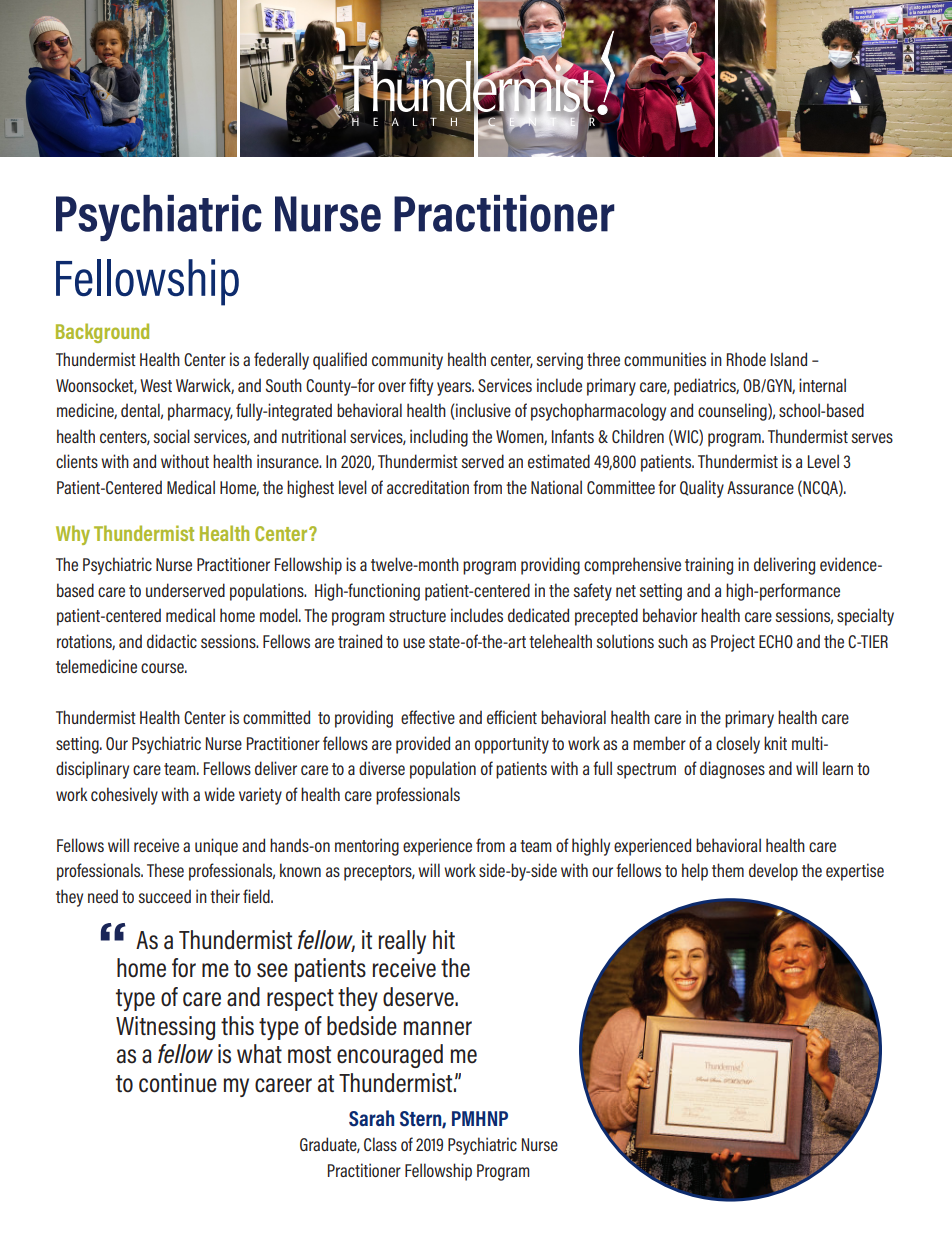 This screenshot has width=952, height=1233. I want to click on develop, so click(773, 872).
